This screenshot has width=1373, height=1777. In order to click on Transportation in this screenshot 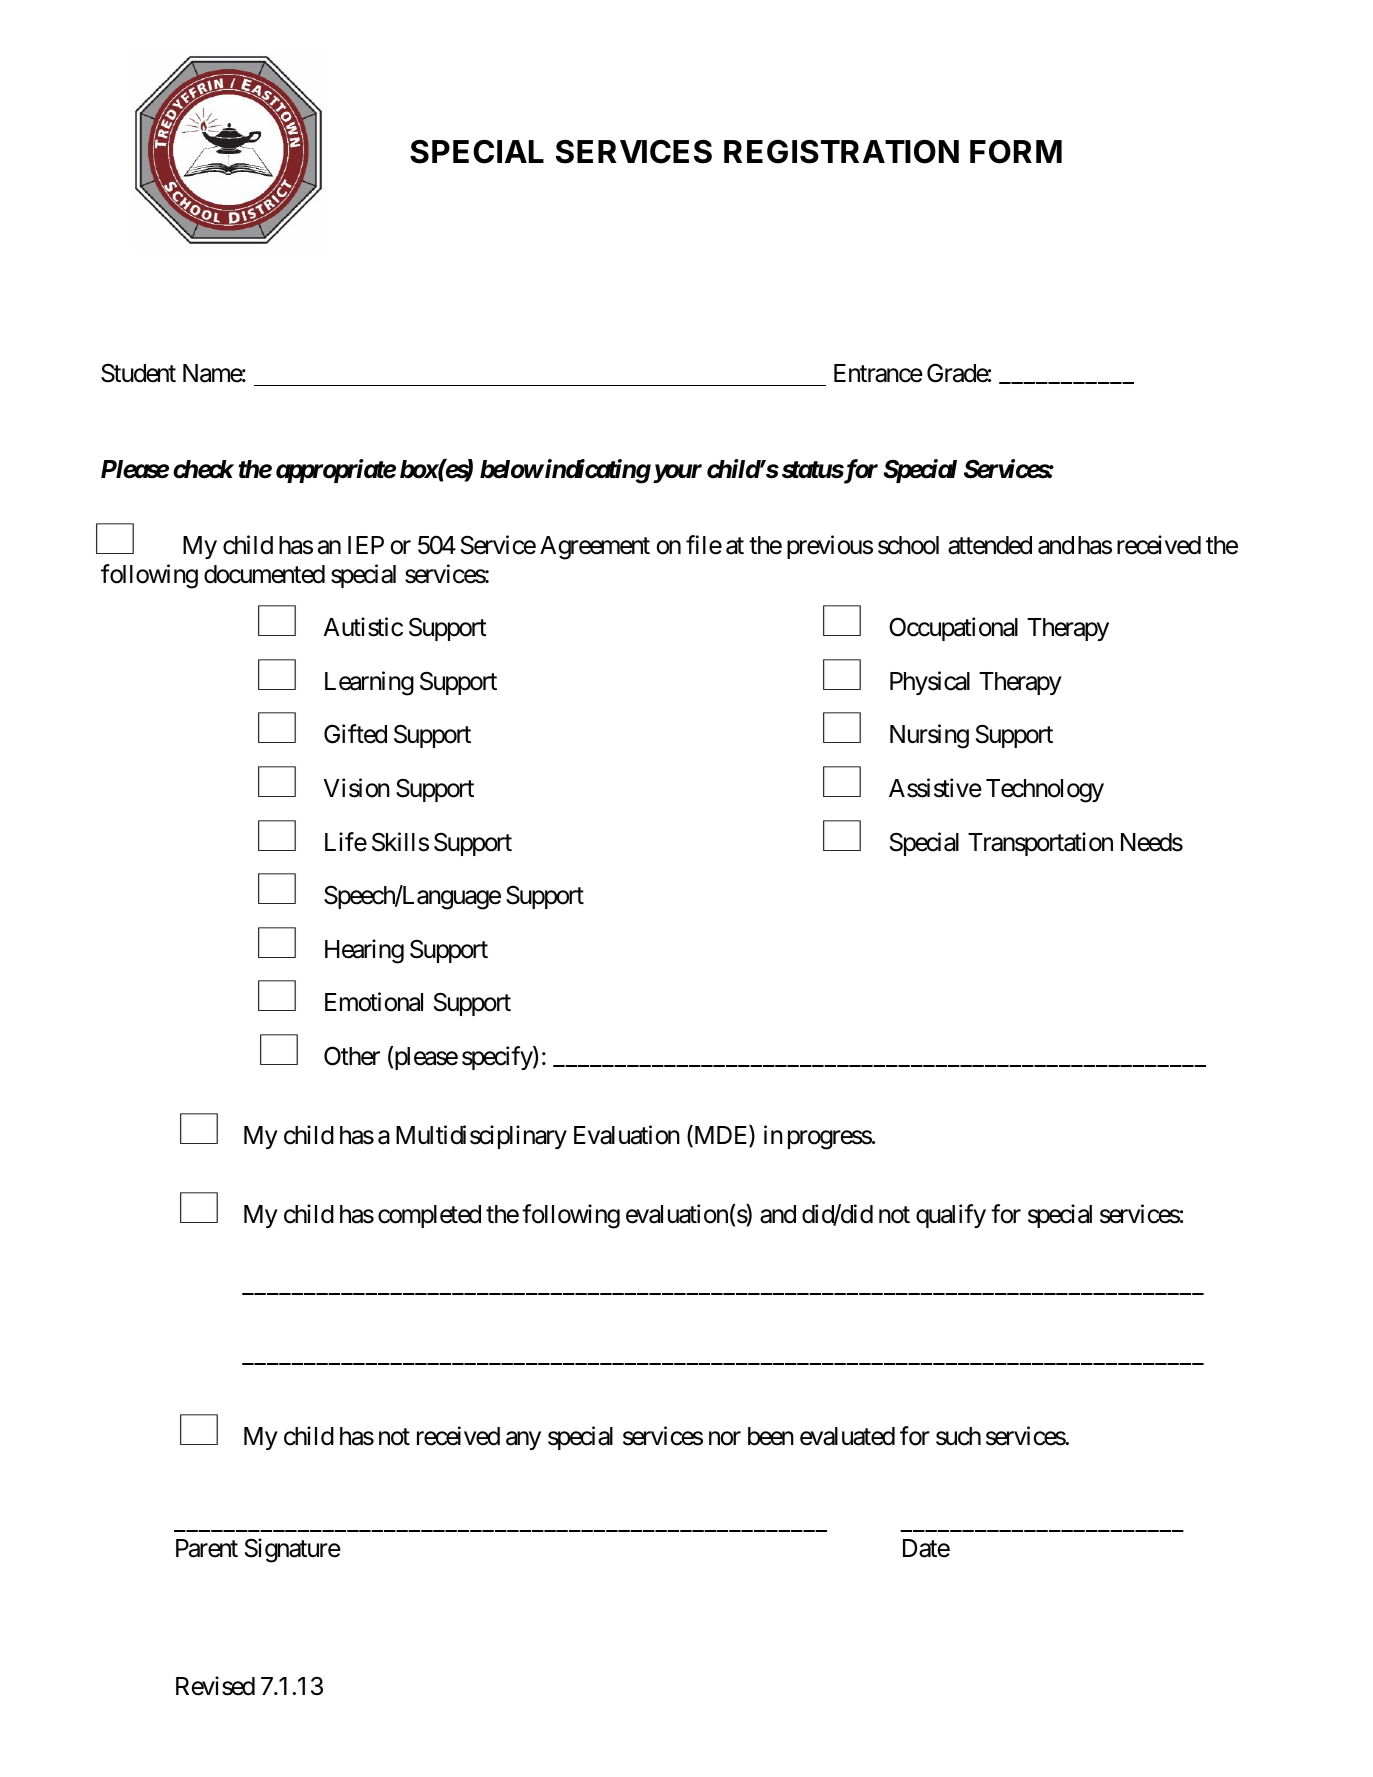, I will do `click(1040, 844)`.
